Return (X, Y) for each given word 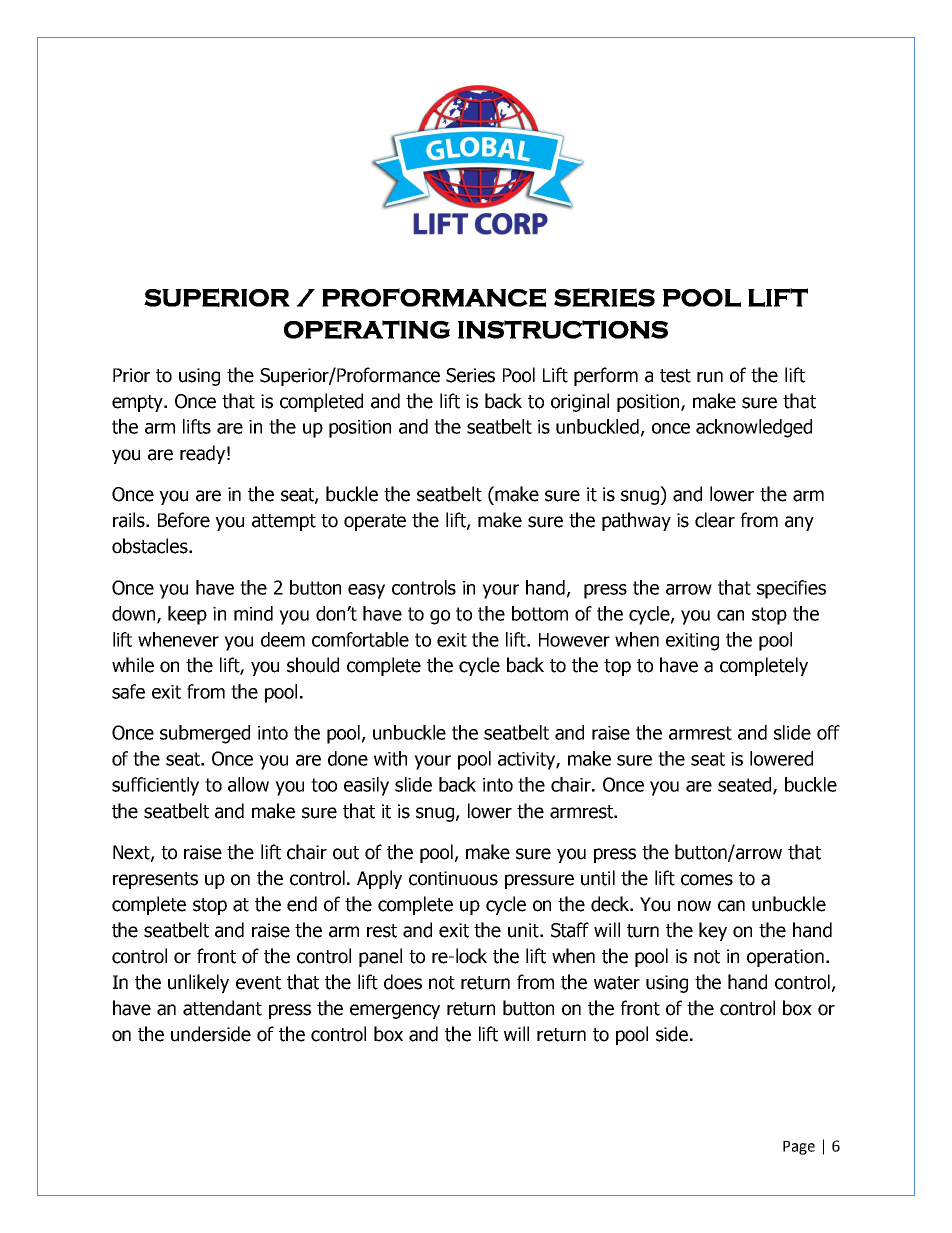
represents (155, 880)
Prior (131, 375)
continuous (453, 878)
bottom (540, 613)
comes (707, 880)
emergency (395, 1011)
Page (799, 1148)
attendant (222, 1008)
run (710, 377)
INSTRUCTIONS (563, 329)
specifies (791, 589)
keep (187, 615)
